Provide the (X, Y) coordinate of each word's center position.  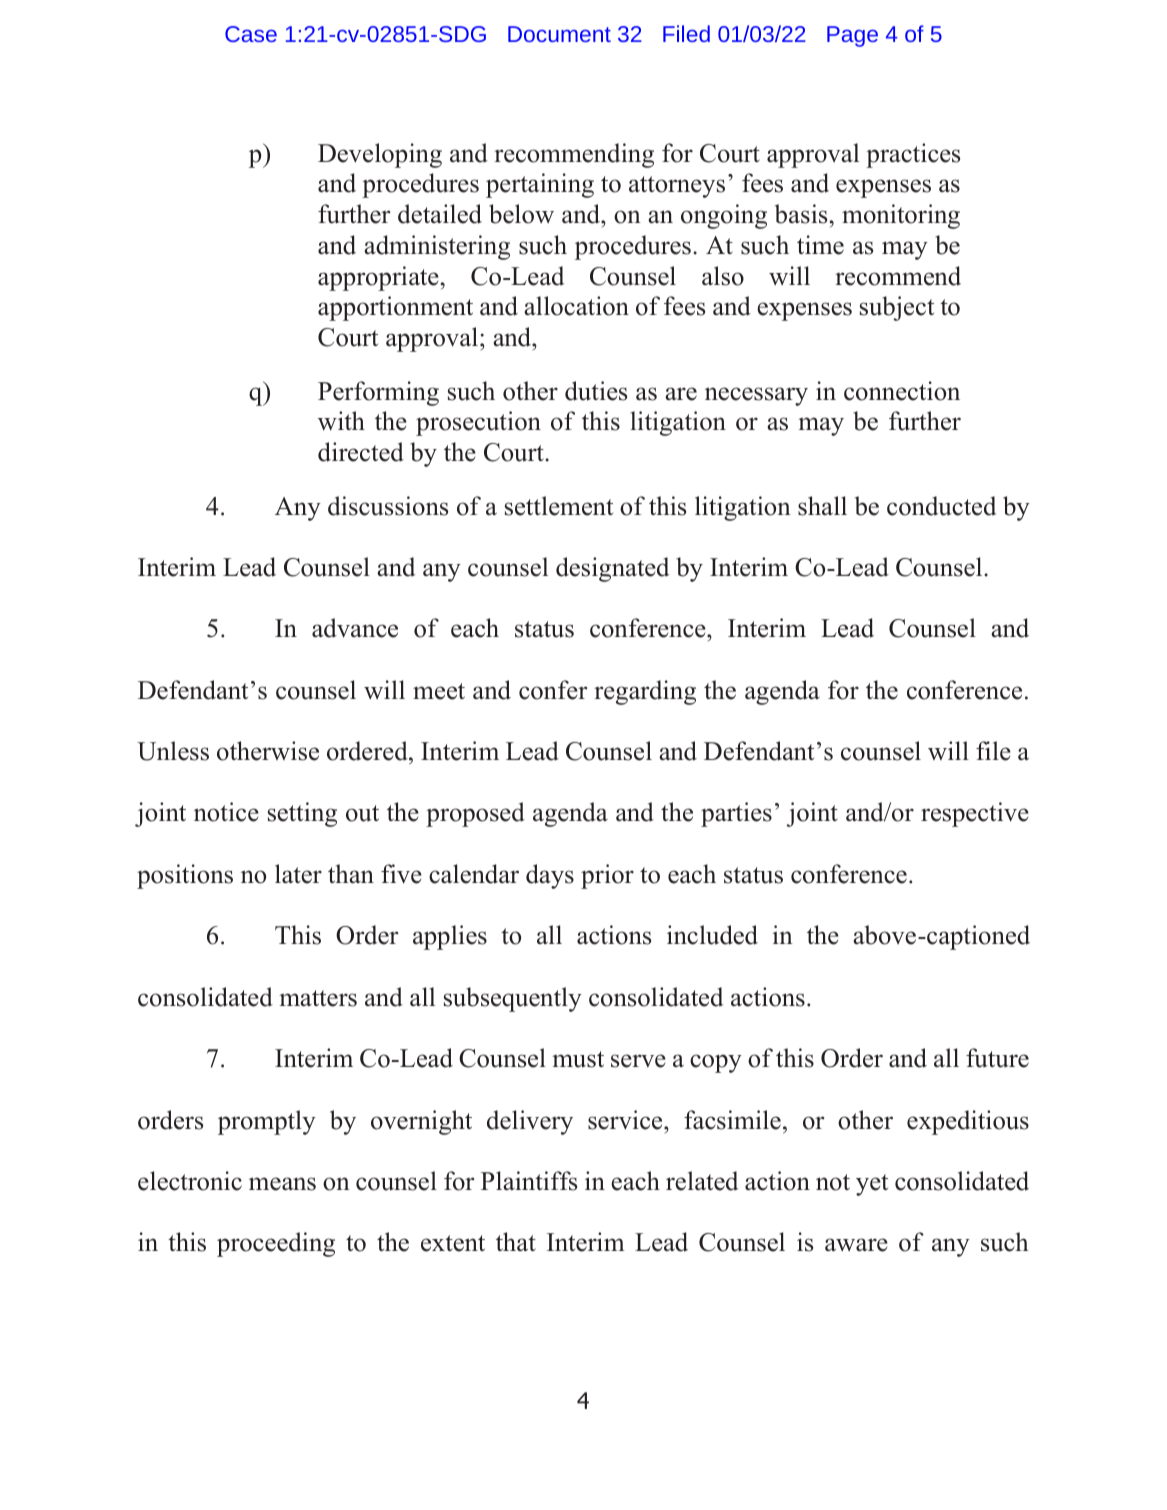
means (282, 1184)
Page (852, 36)
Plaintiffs (529, 1181)
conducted (941, 506)
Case (251, 34)
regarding (645, 692)
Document (559, 34)
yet (872, 1185)
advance (355, 628)
